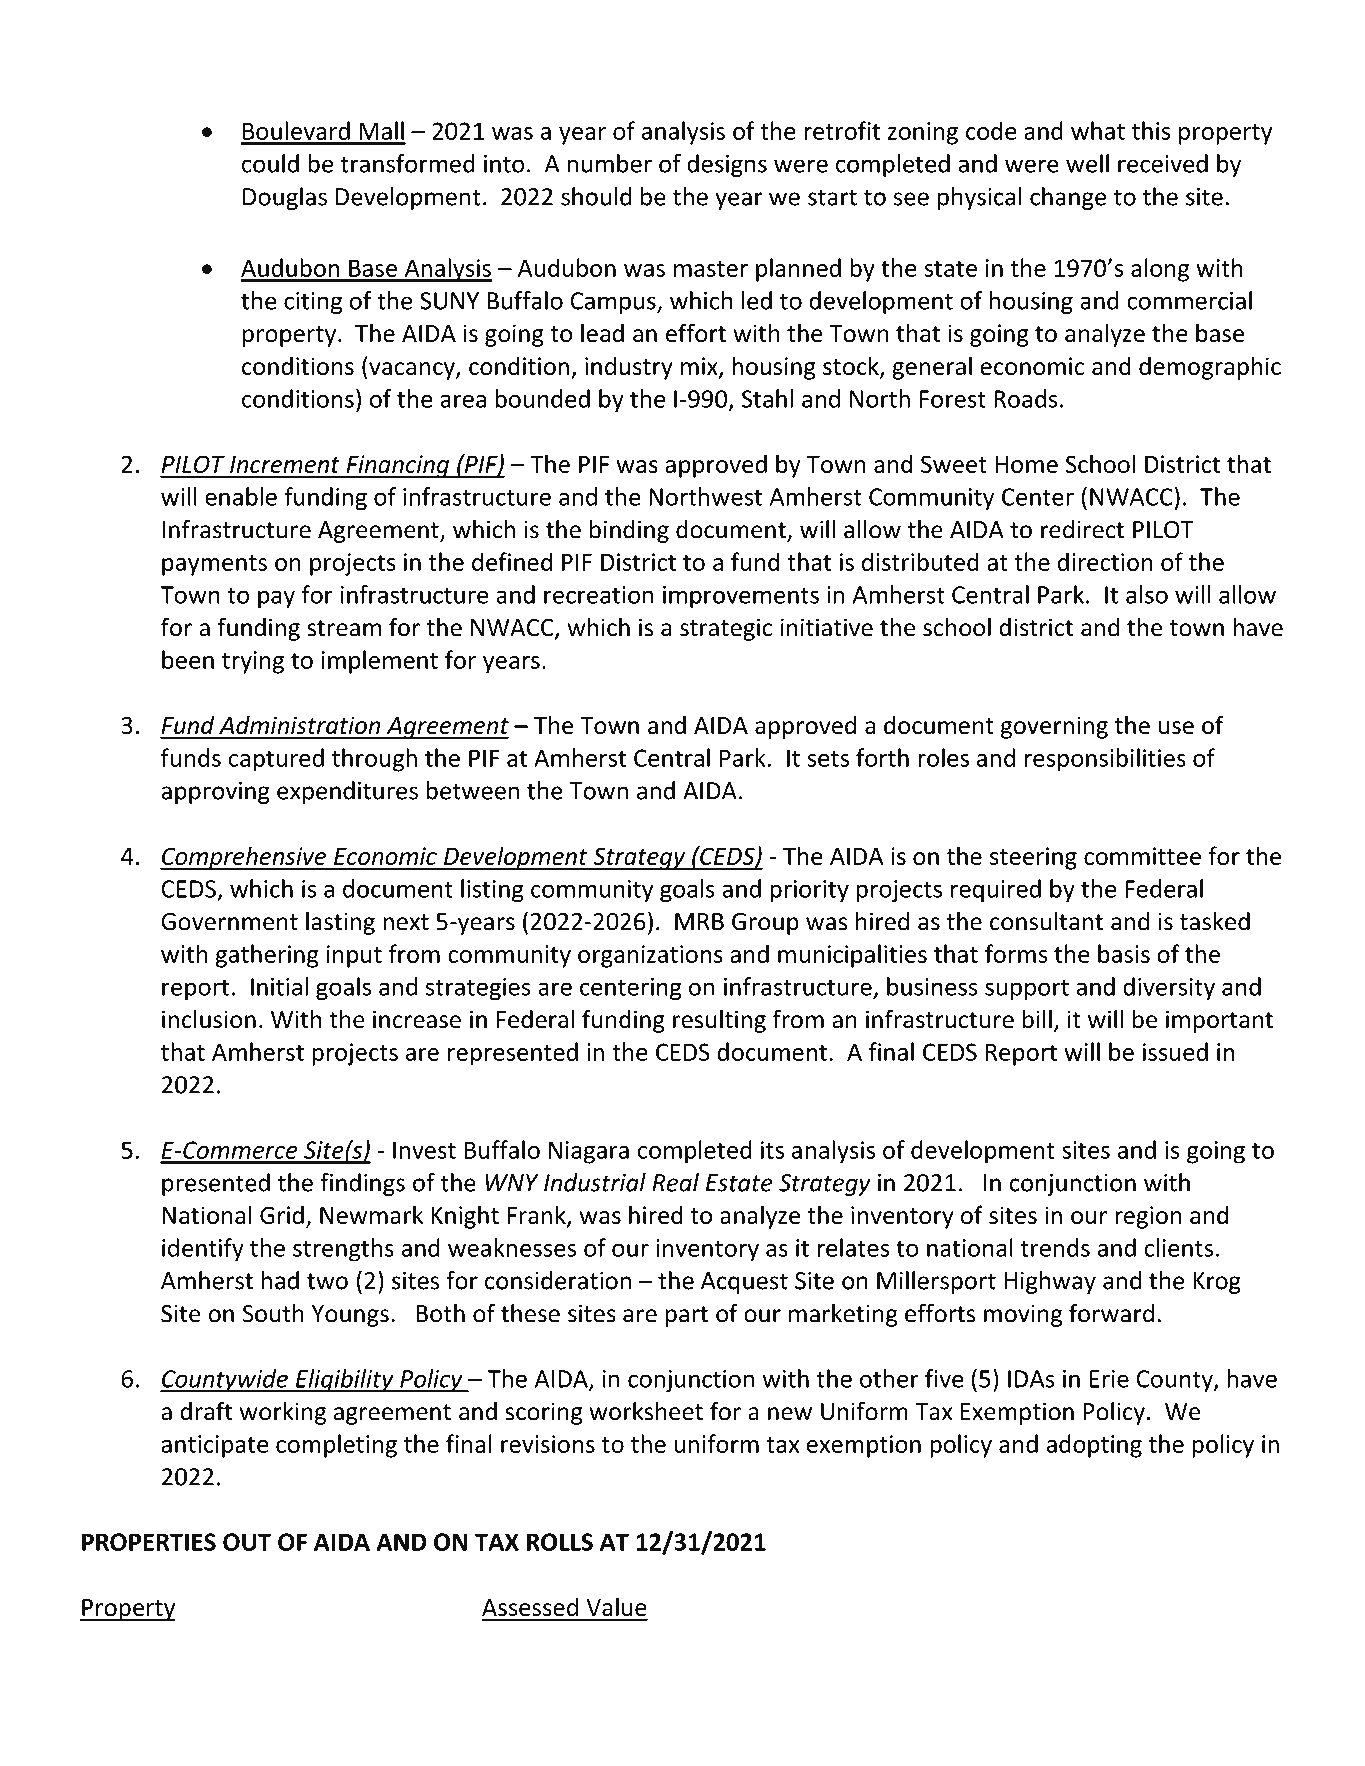  What do you see at coordinates (270, 163) in the screenshot?
I see `could` at bounding box center [270, 163].
